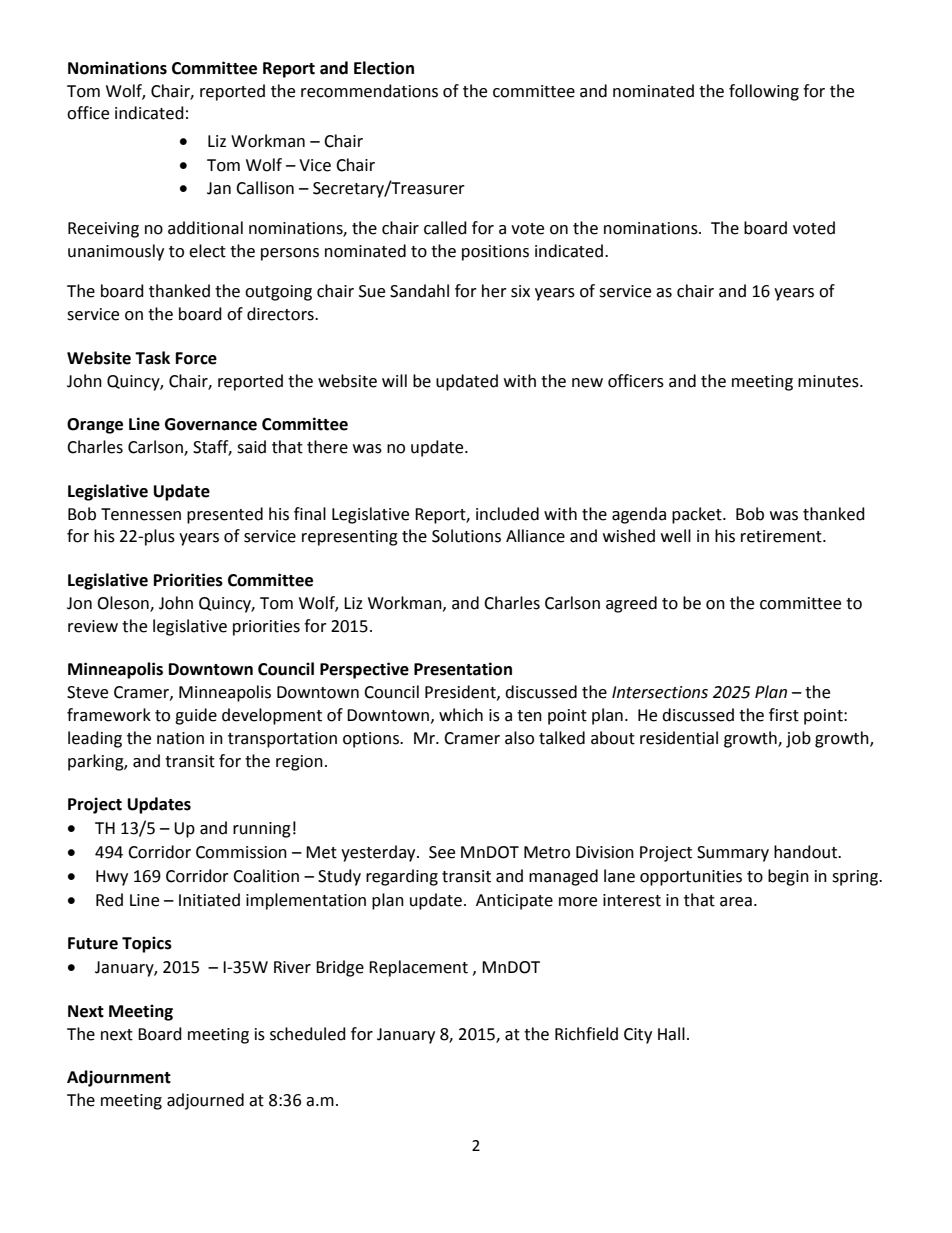 This screenshot has width=952, height=1233. What do you see at coordinates (764, 92) in the screenshot?
I see `following` at bounding box center [764, 92].
